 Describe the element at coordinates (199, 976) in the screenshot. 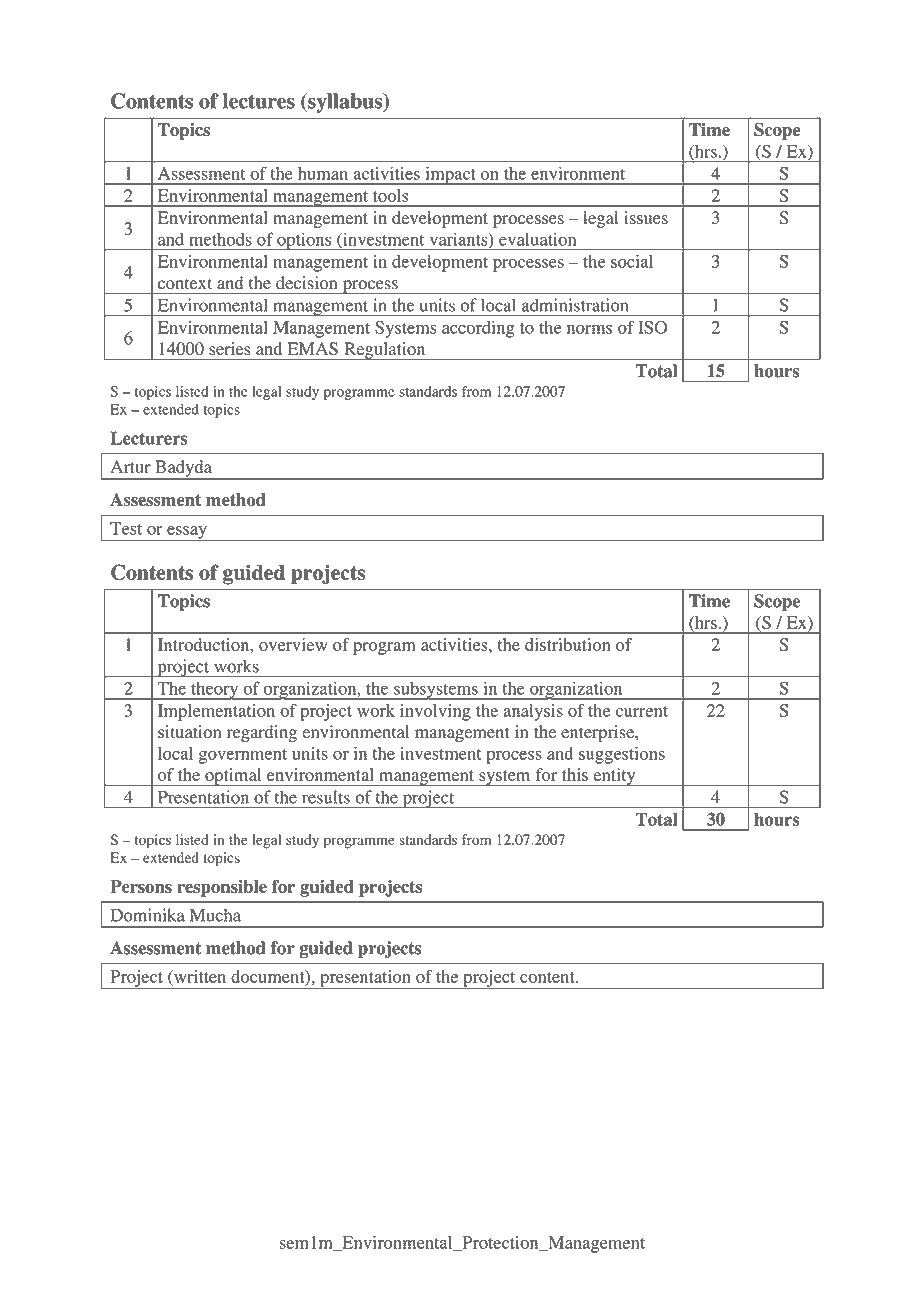

I see `written` at that location.
